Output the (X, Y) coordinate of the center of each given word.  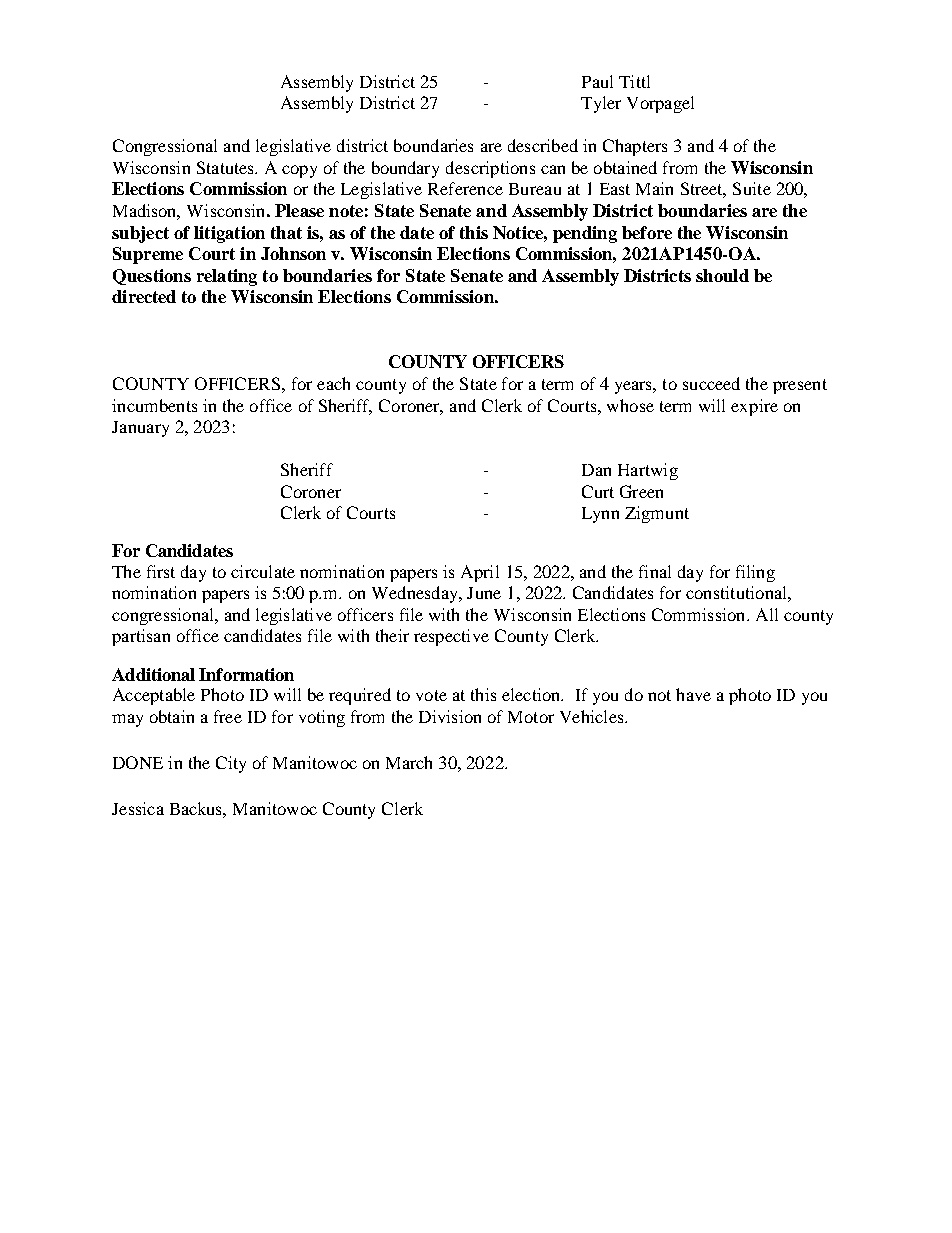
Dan (596, 470)
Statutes (226, 167)
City (231, 764)
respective (451, 637)
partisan (141, 637)
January (140, 429)
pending (585, 234)
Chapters (635, 147)
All (767, 614)
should (722, 275)
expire (754, 407)
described (543, 145)
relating (227, 277)
